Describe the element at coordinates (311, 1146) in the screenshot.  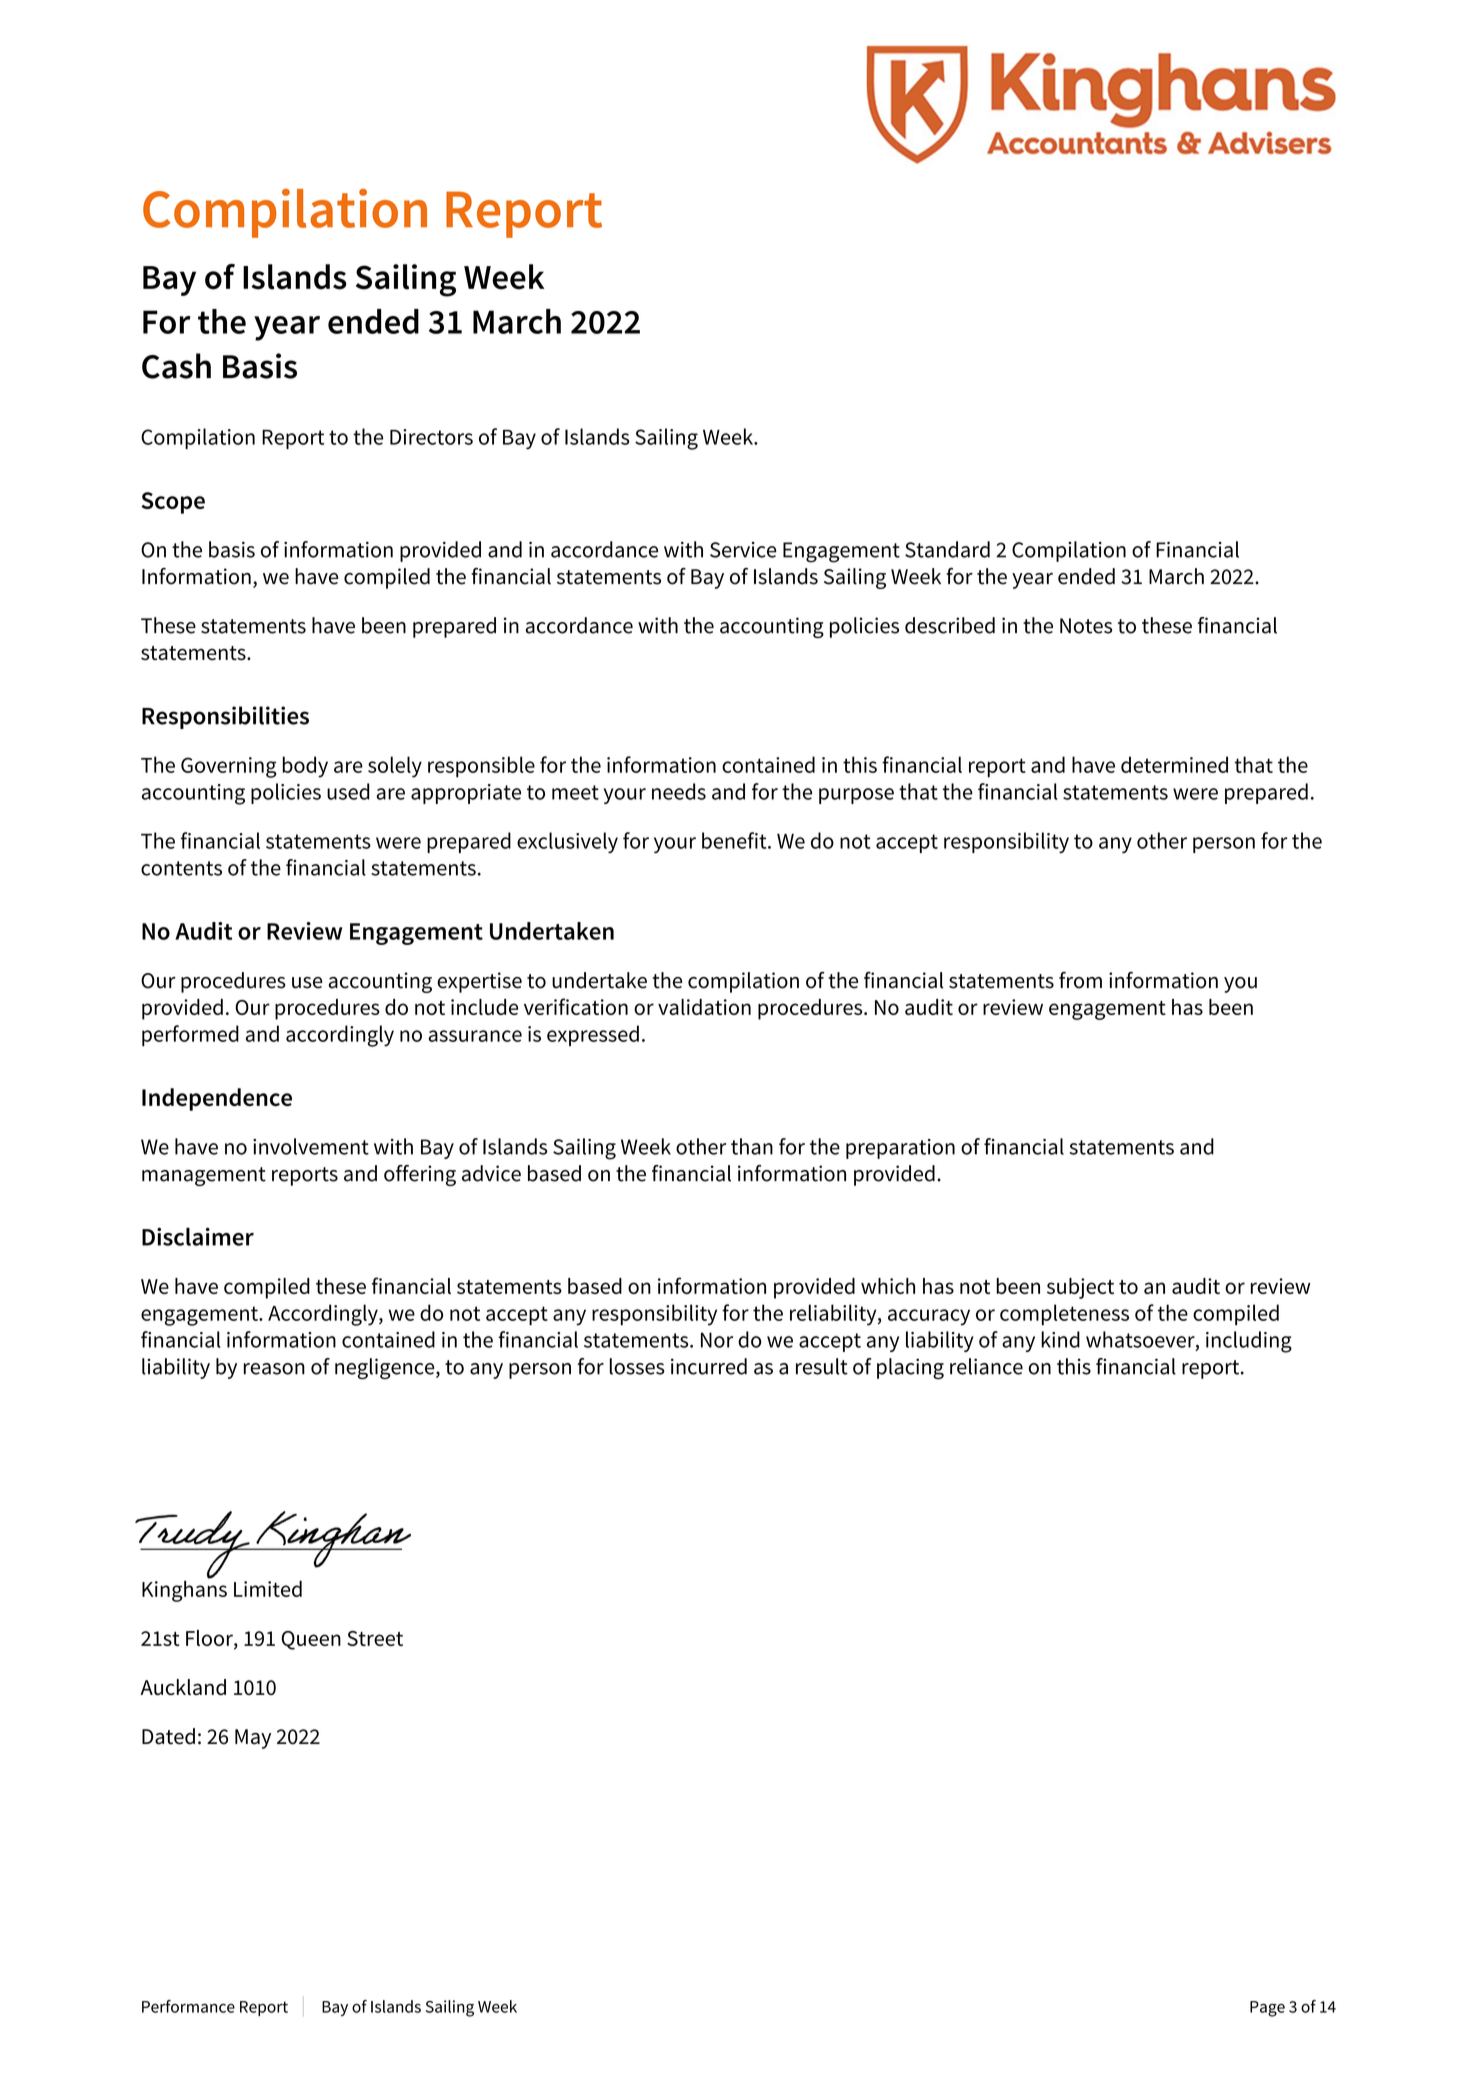
I see `involvement` at that location.
